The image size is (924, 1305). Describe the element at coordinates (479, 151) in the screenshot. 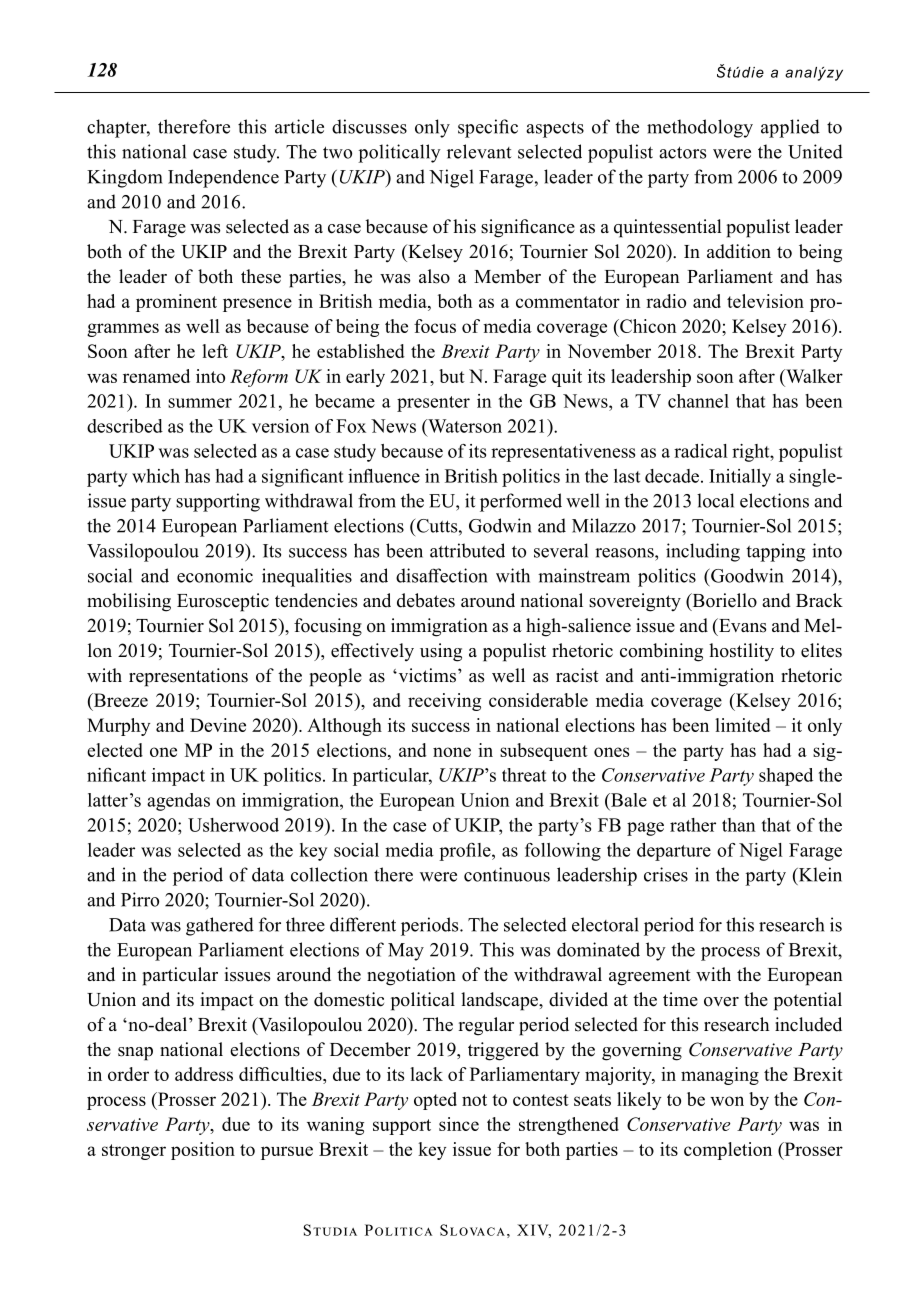

I see `relevant` at that location.
